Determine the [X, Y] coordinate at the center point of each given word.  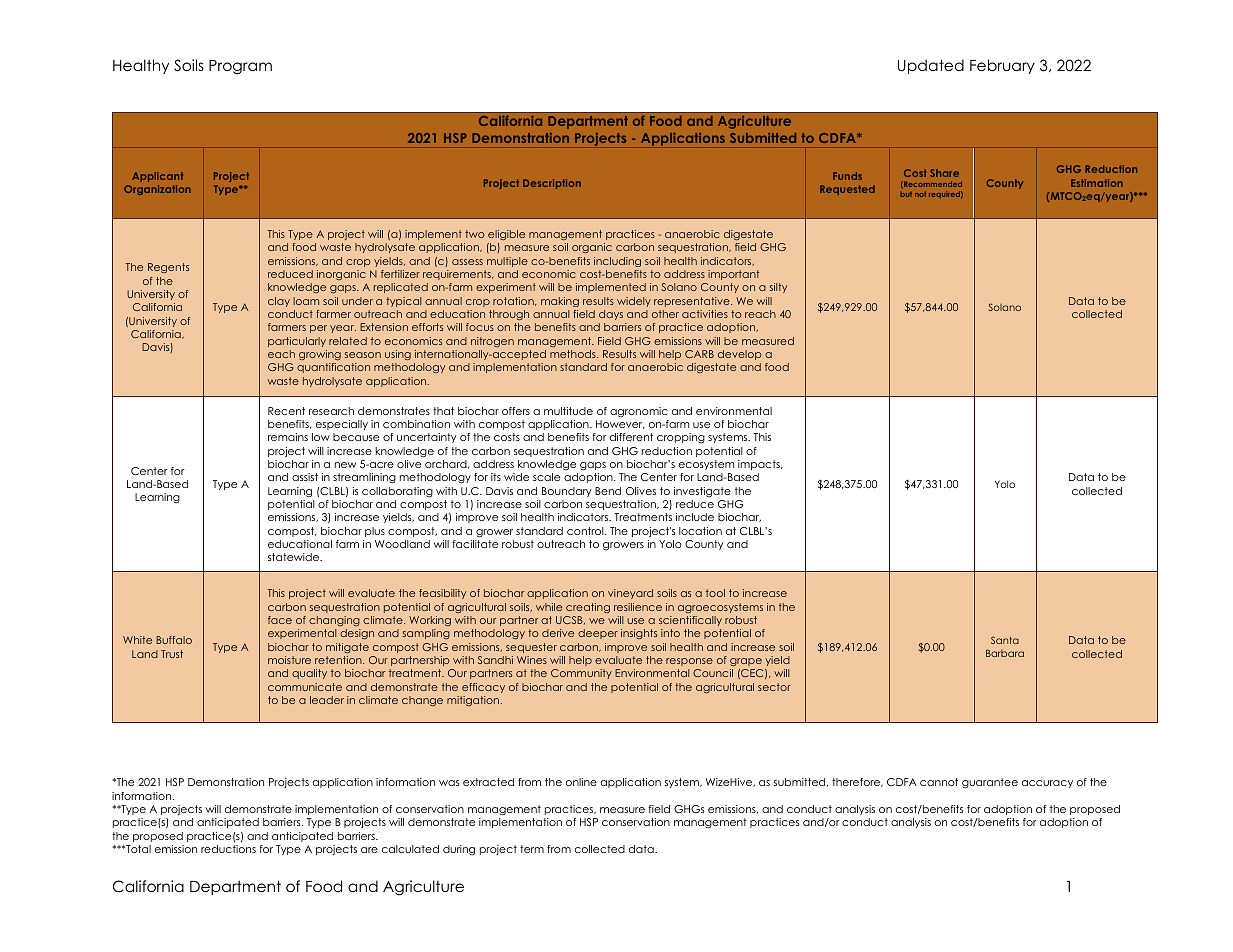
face [280, 620]
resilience [638, 607]
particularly [297, 342]
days [611, 315]
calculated [410, 849]
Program [240, 67]
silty [778, 288]
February [1002, 66]
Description [552, 184]
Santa [1005, 640]
